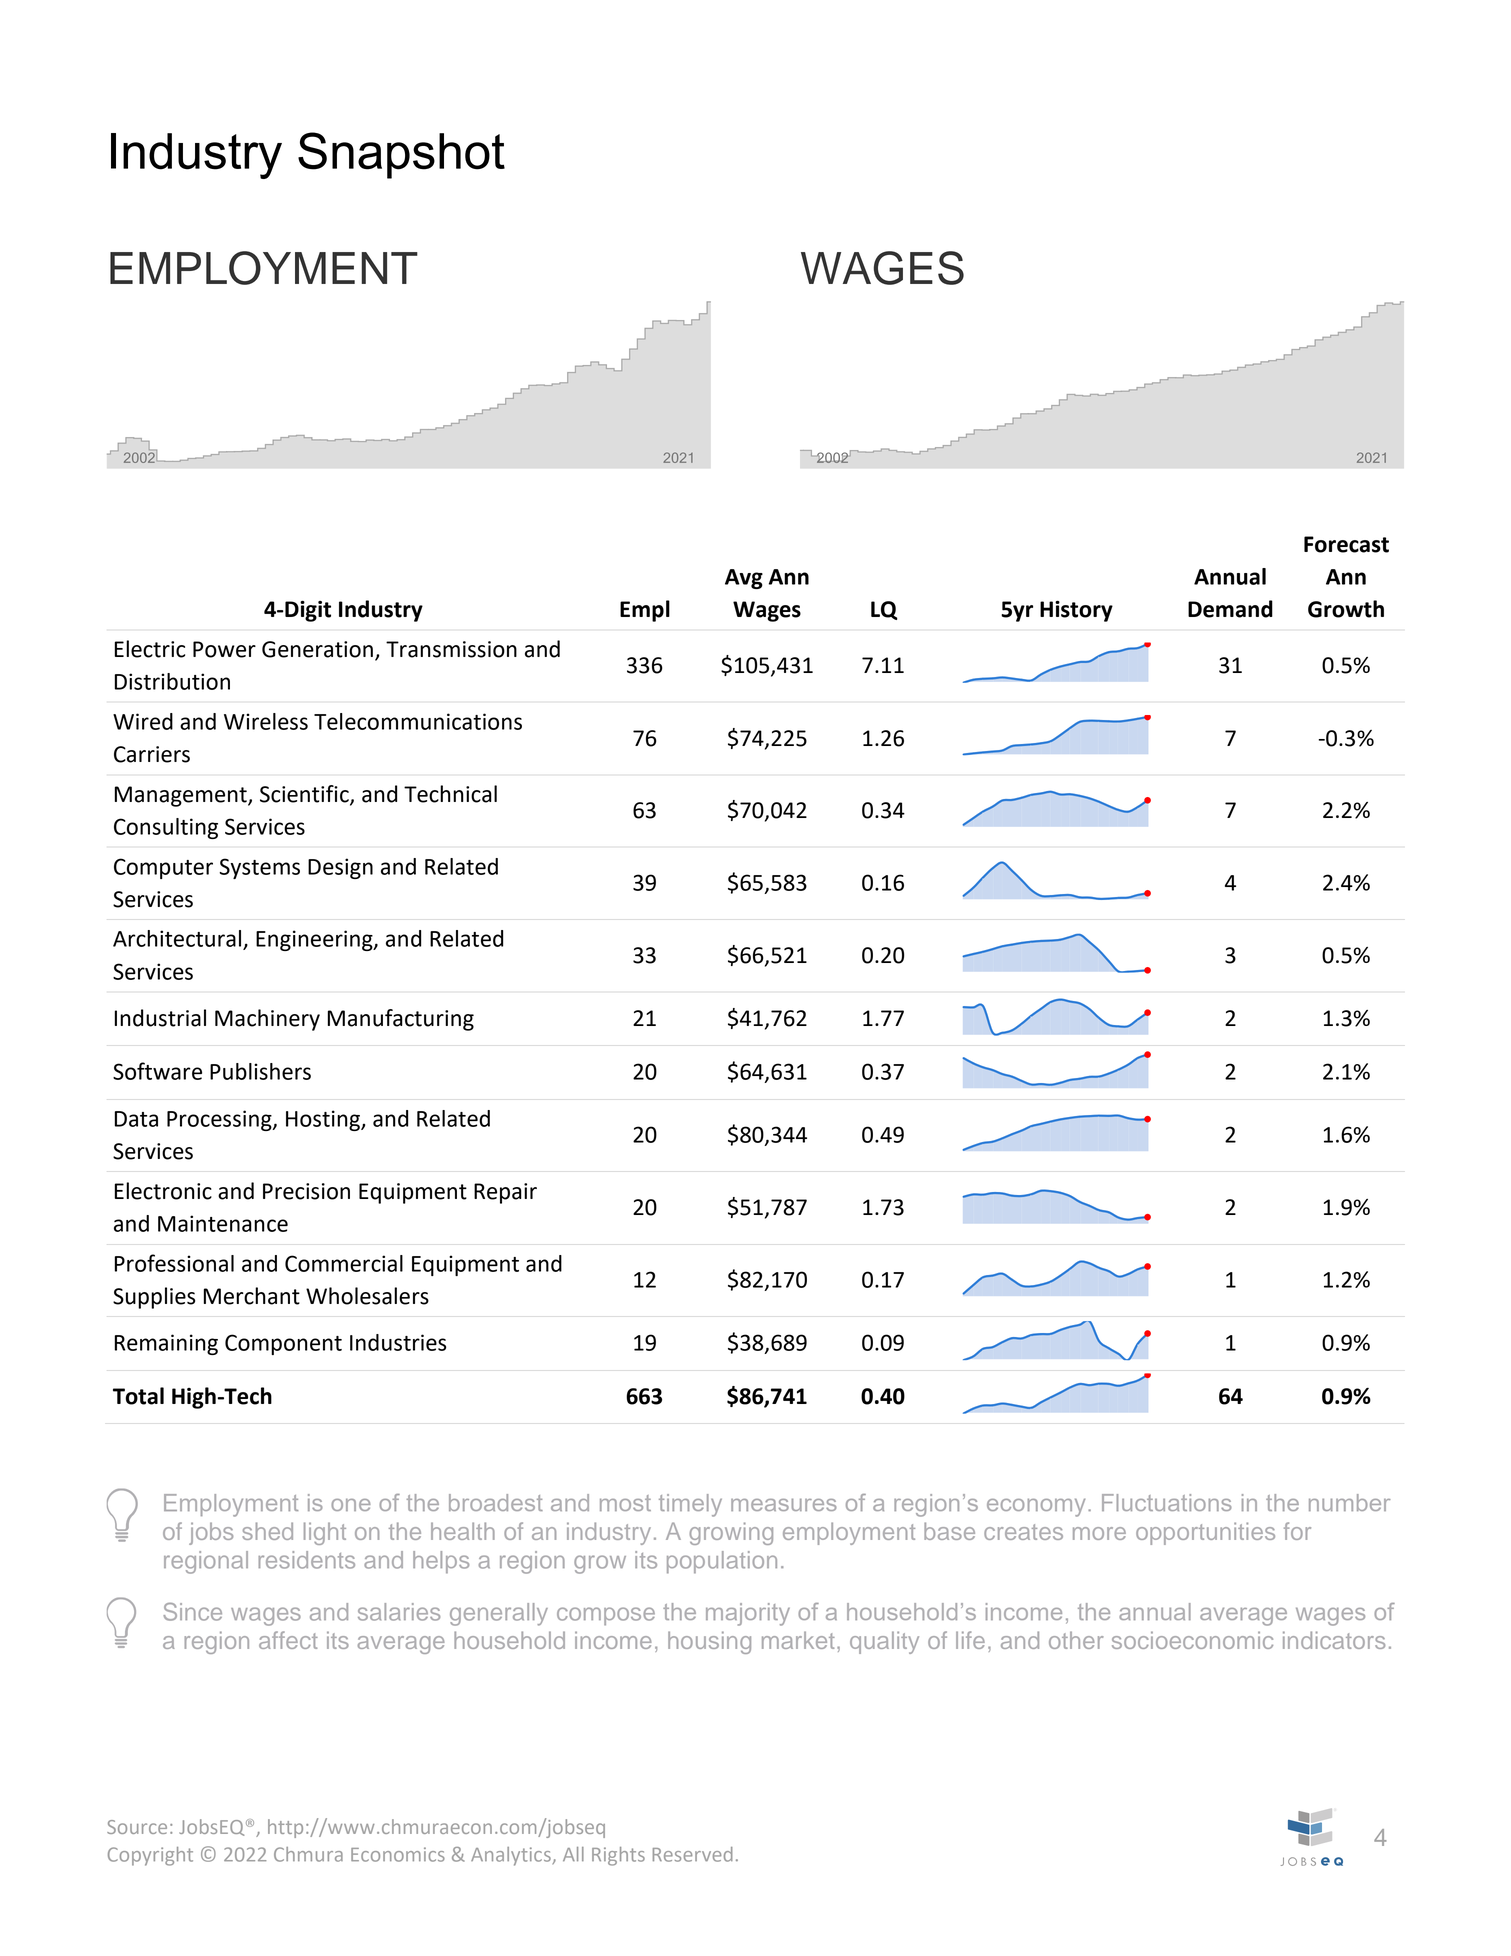 The width and height of the page is (1511, 1956). What do you see at coordinates (317, 649) in the page?
I see `Generation` at bounding box center [317, 649].
